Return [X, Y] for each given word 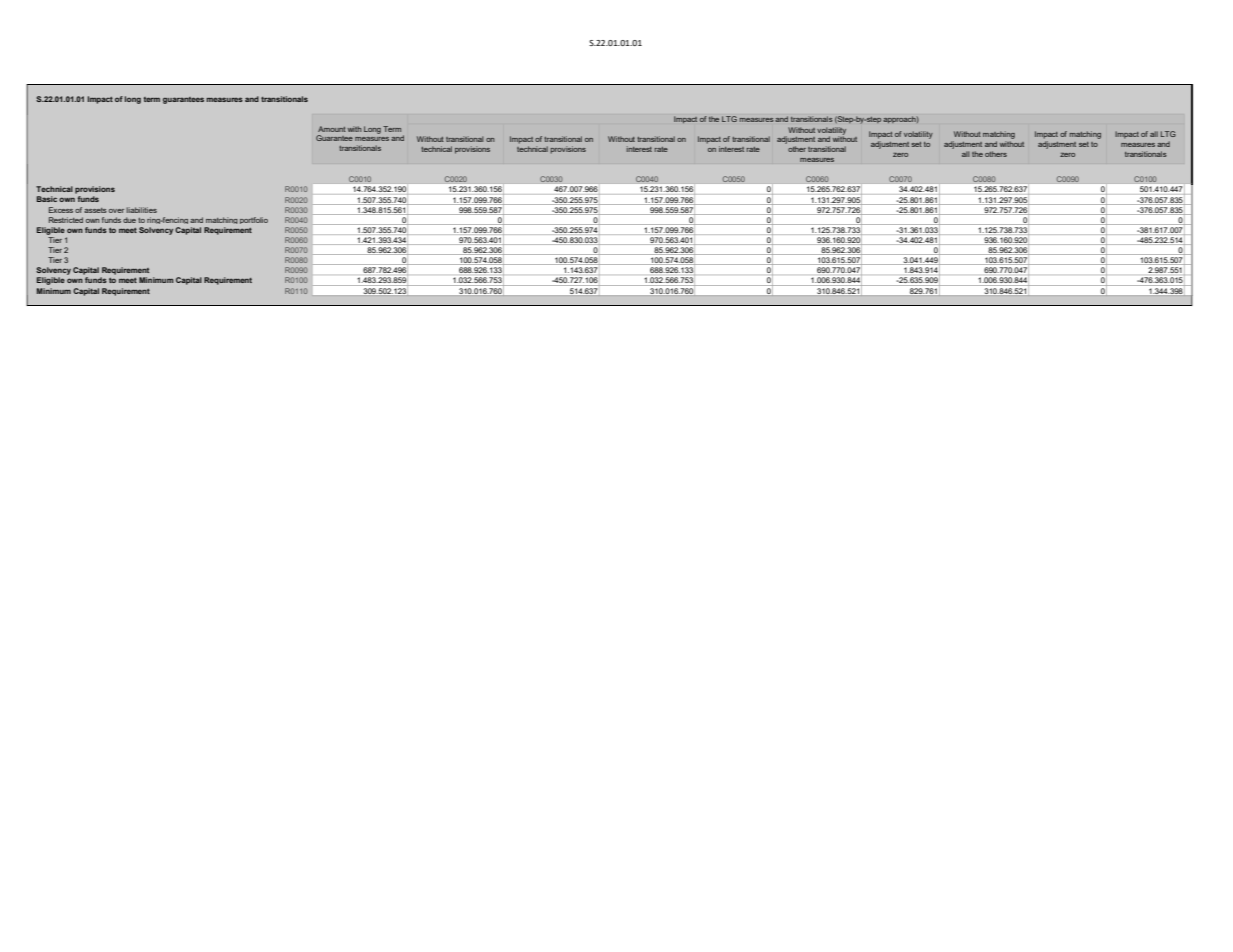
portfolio [254, 220]
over [116, 211]
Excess [61, 210]
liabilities [141, 210]
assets [95, 210]
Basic [47, 199]
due [129, 220]
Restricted [66, 220]
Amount [332, 129]
